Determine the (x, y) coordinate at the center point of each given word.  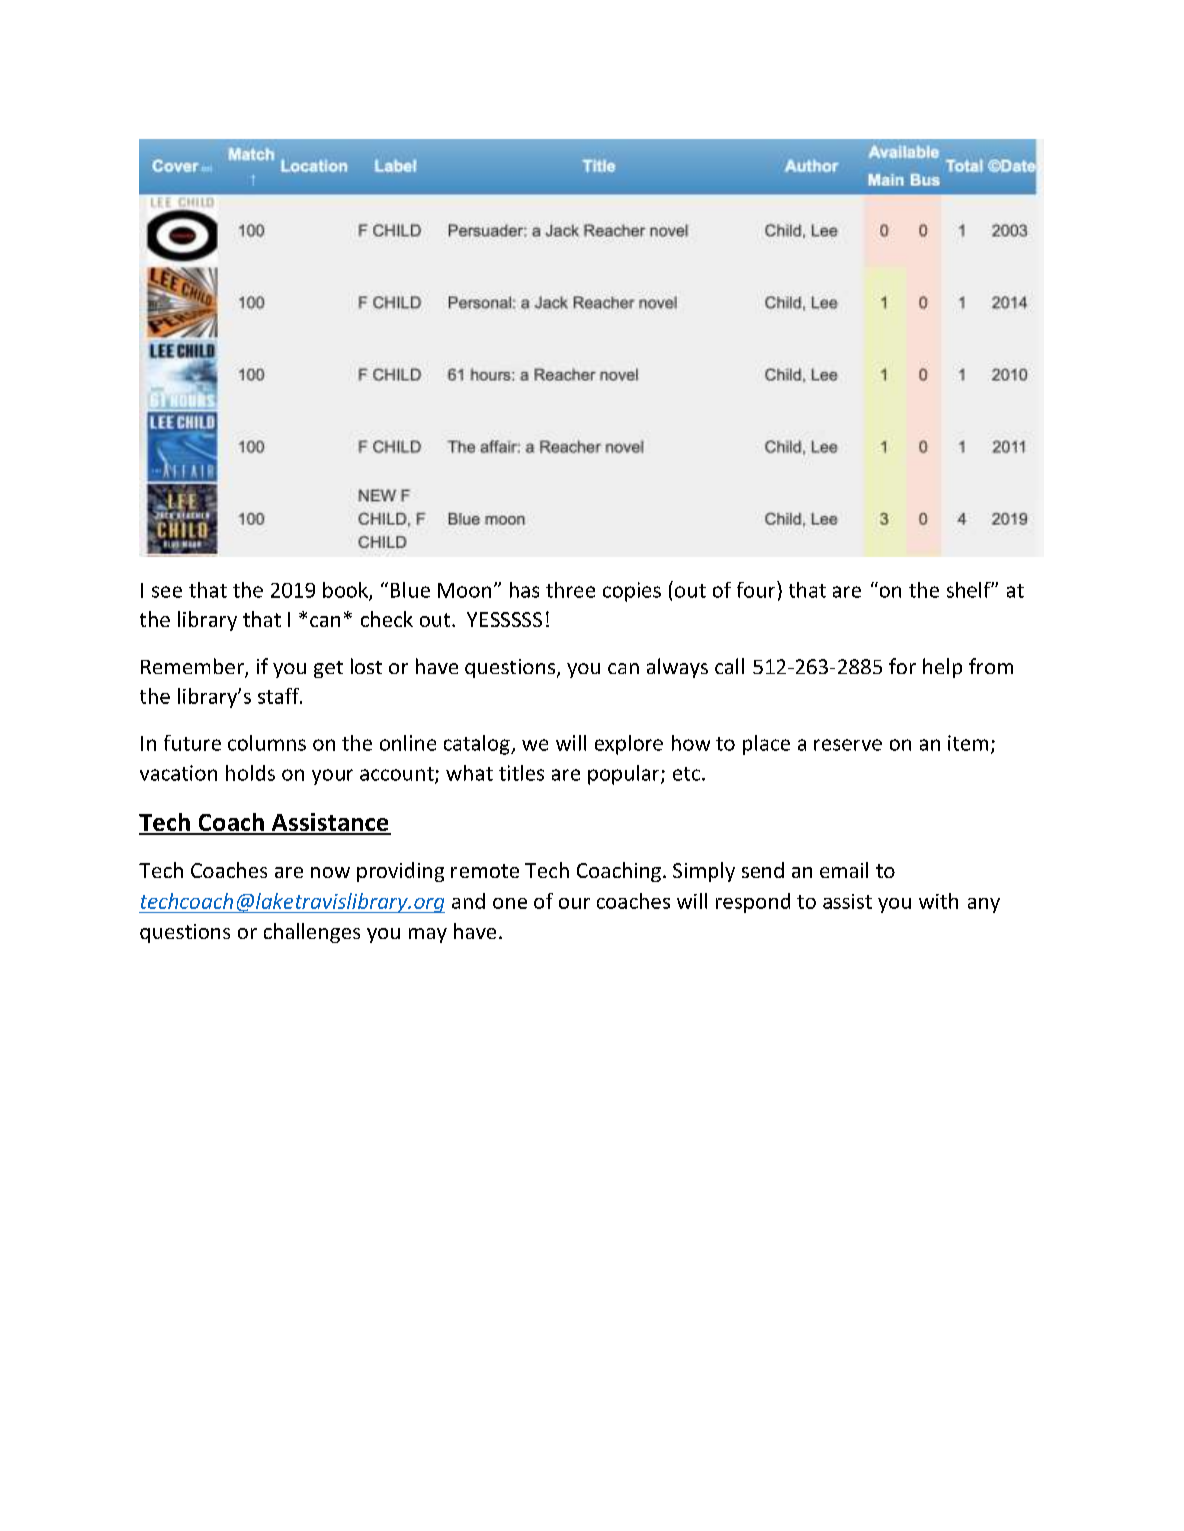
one (510, 903)
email (844, 870)
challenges (312, 933)
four (757, 589)
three (570, 590)
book (346, 591)
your (332, 777)
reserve (848, 745)
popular (625, 775)
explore (629, 745)
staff (279, 696)
